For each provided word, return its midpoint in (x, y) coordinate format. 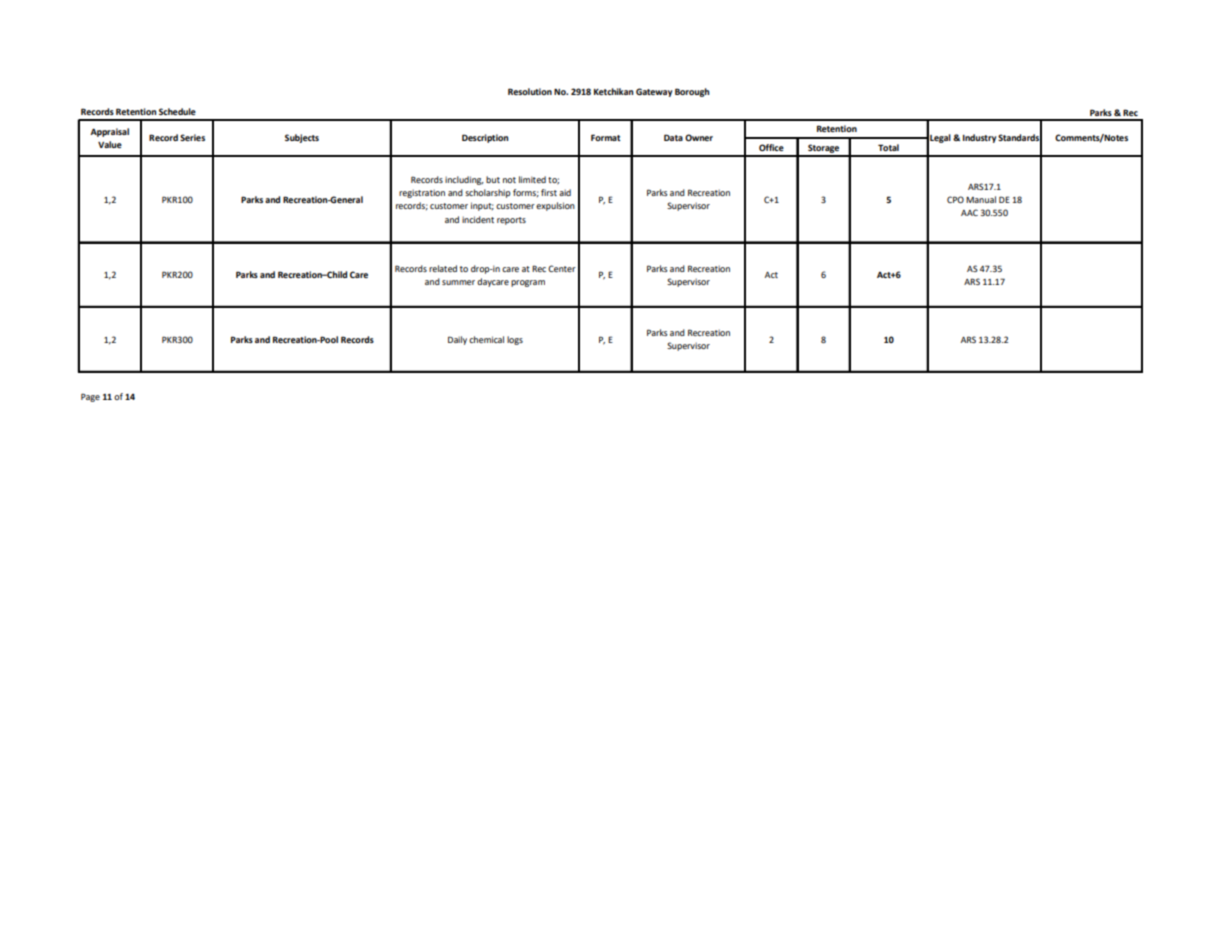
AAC (969, 212)
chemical (486, 339)
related (443, 268)
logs (515, 340)
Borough (692, 92)
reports (511, 221)
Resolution (530, 91)
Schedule (177, 111)
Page (90, 397)
